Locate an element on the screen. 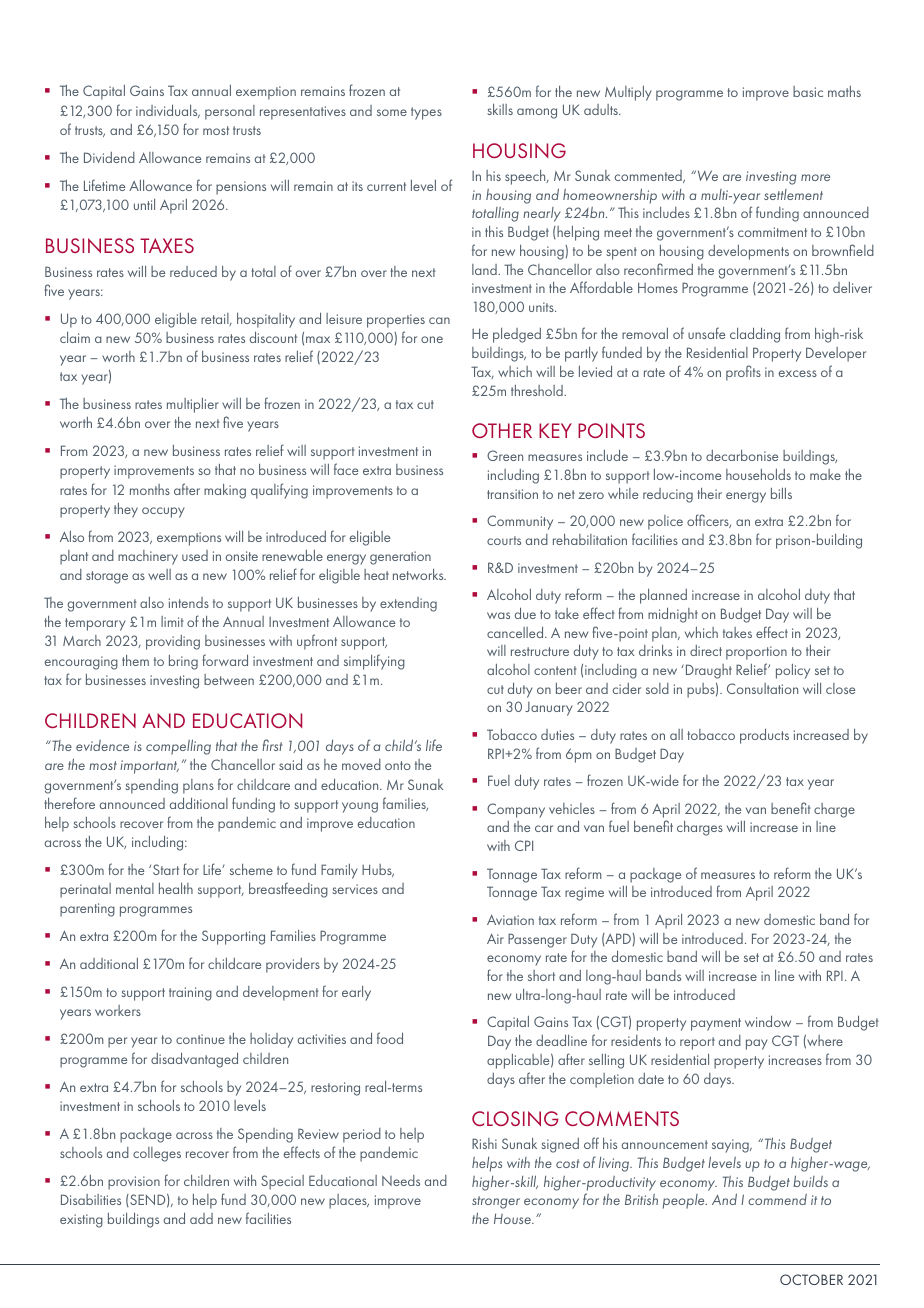 The width and height of the screenshot is (924, 1308). bring is located at coordinates (183, 662).
